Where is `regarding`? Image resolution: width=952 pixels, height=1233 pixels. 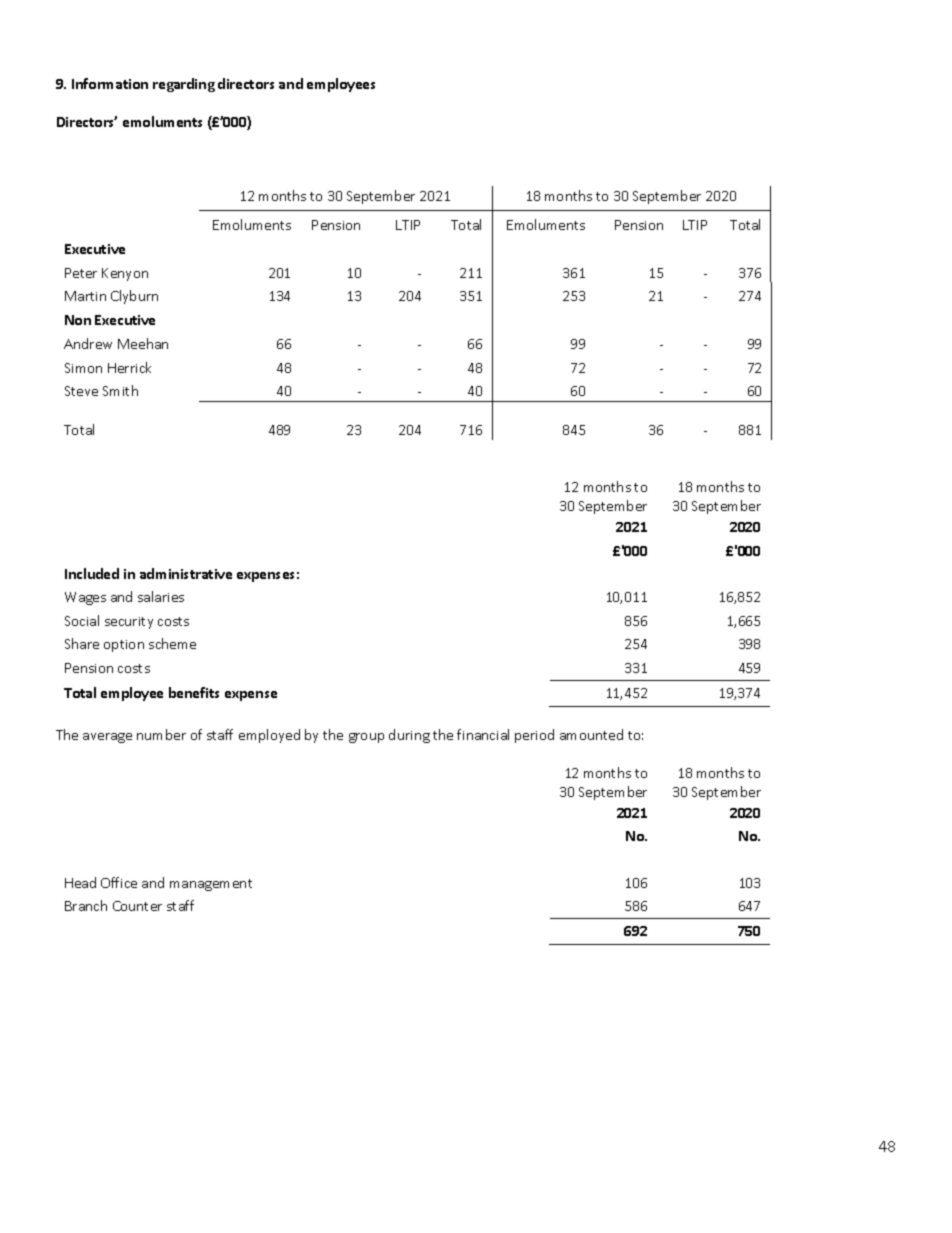 regarding is located at coordinates (184, 85).
